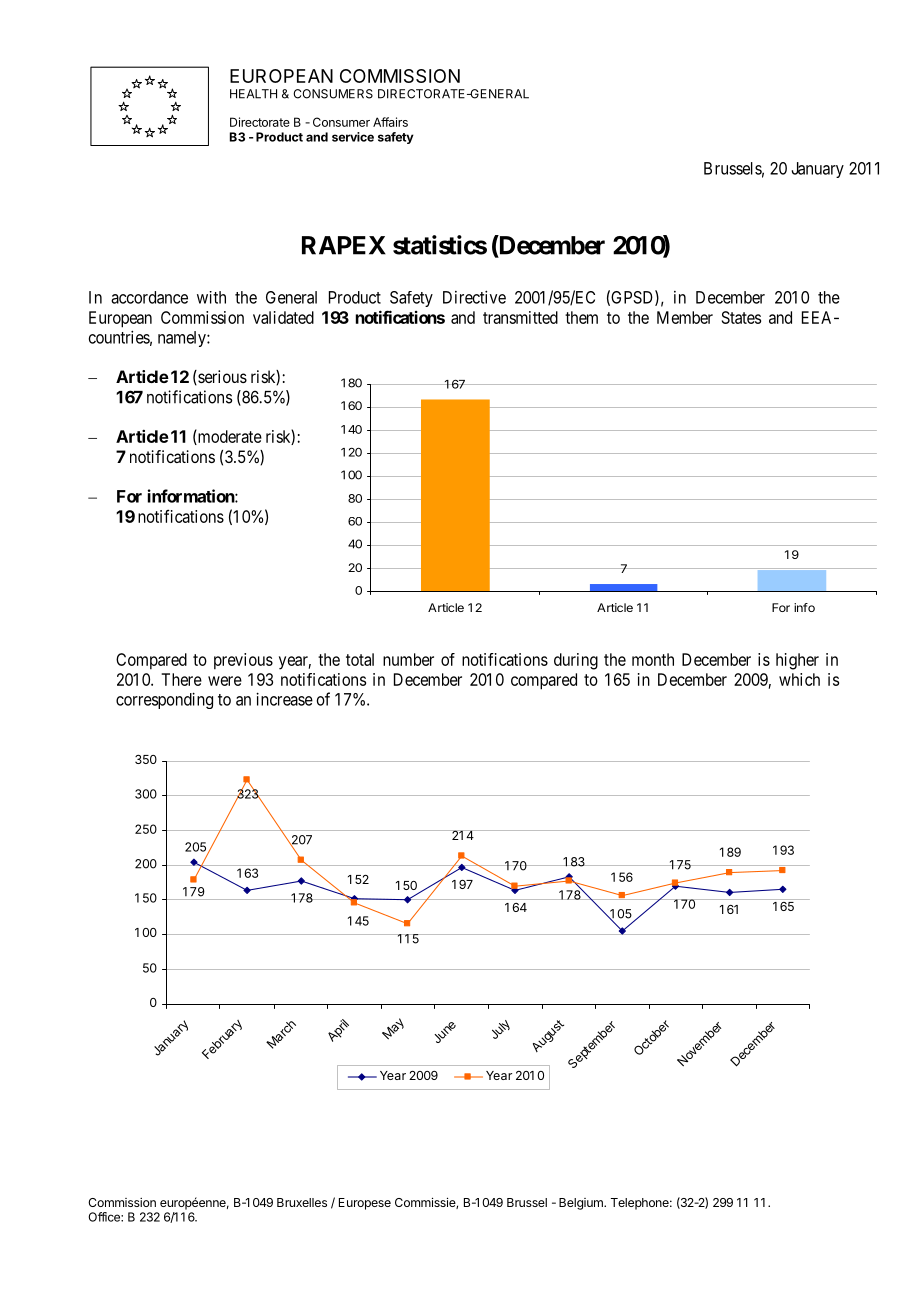 The image size is (924, 1308). What do you see at coordinates (576, 661) in the screenshot?
I see `during` at bounding box center [576, 661].
